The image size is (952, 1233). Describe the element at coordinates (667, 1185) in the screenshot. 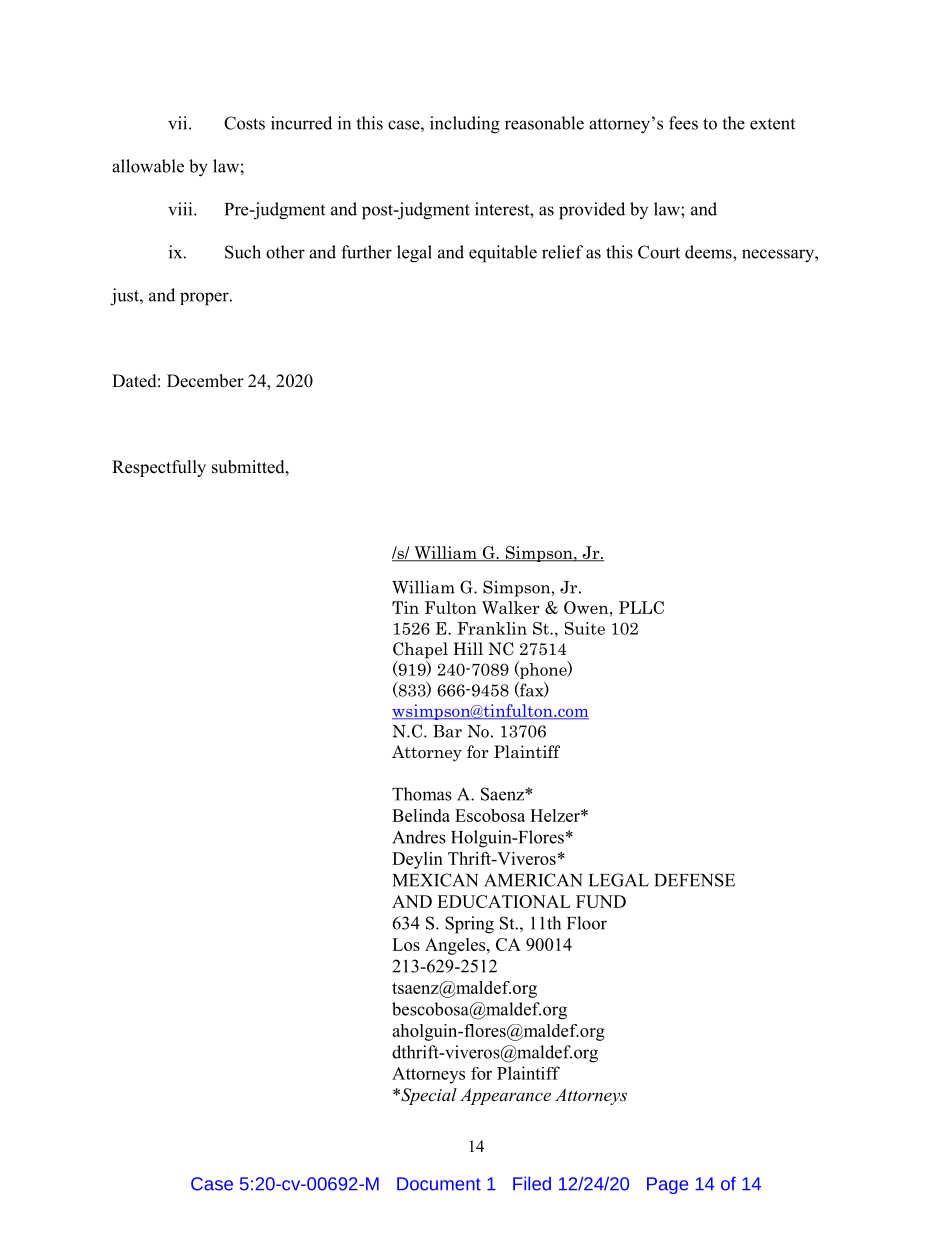

I see `Page` at that location.
